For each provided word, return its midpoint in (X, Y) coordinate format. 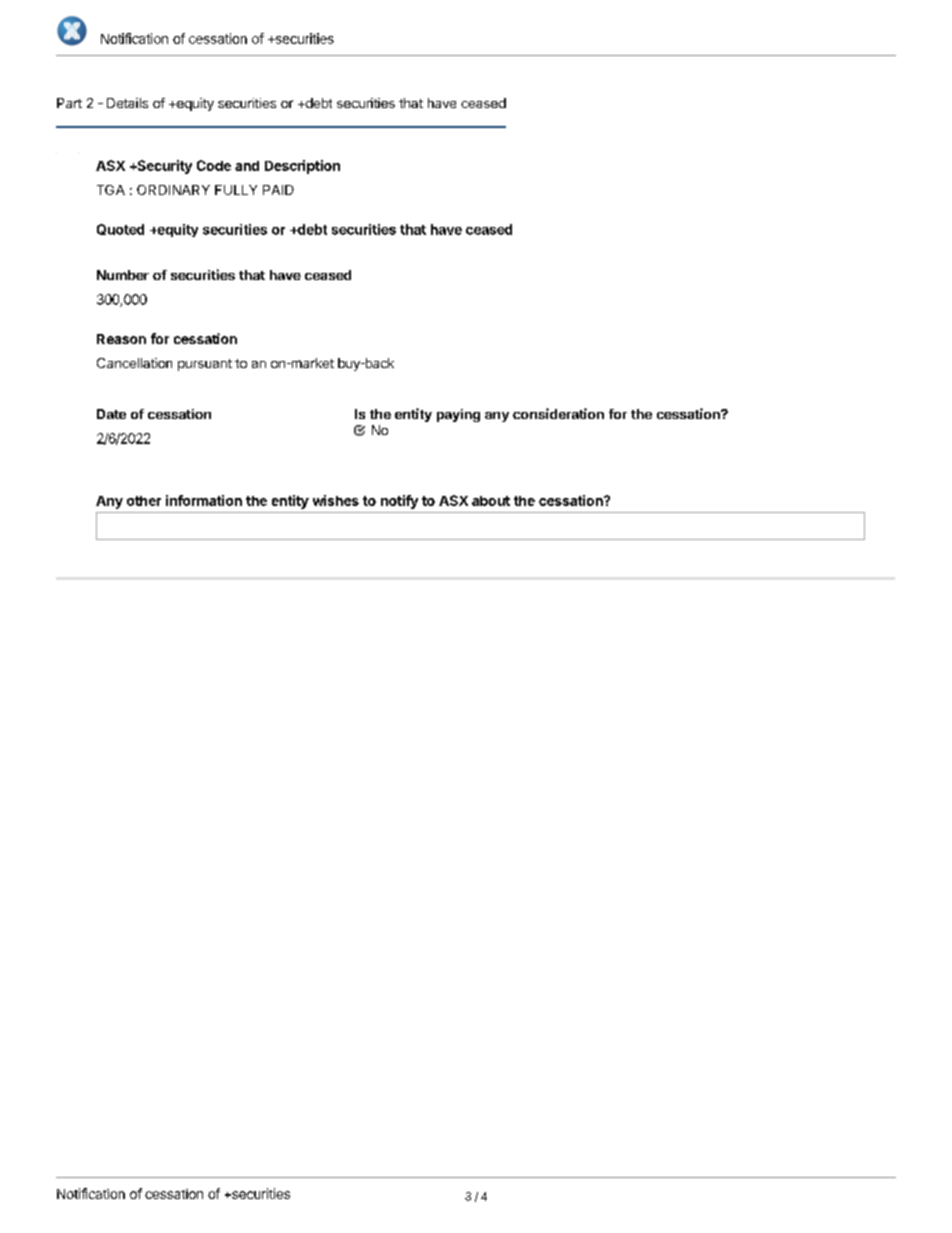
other (144, 501)
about (491, 501)
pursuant (205, 365)
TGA (111, 190)
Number (123, 275)
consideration (558, 413)
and (247, 166)
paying (458, 415)
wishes (336, 500)
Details (127, 103)
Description (302, 167)
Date (111, 414)
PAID (278, 190)
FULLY (236, 190)
